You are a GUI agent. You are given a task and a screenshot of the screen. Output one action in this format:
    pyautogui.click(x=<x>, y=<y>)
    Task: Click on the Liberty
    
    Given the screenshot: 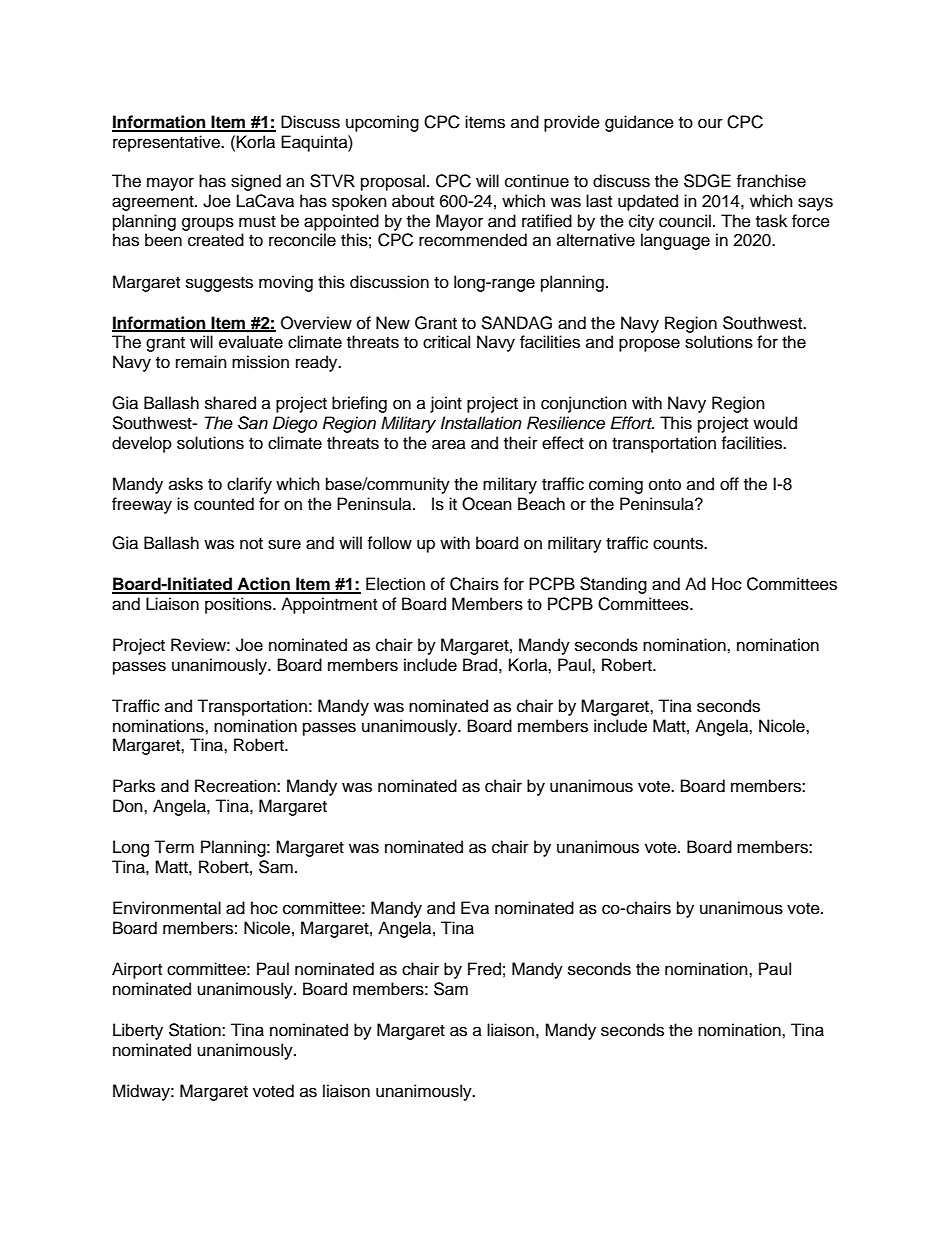 What is the action you would take?
    pyautogui.click(x=138, y=1031)
